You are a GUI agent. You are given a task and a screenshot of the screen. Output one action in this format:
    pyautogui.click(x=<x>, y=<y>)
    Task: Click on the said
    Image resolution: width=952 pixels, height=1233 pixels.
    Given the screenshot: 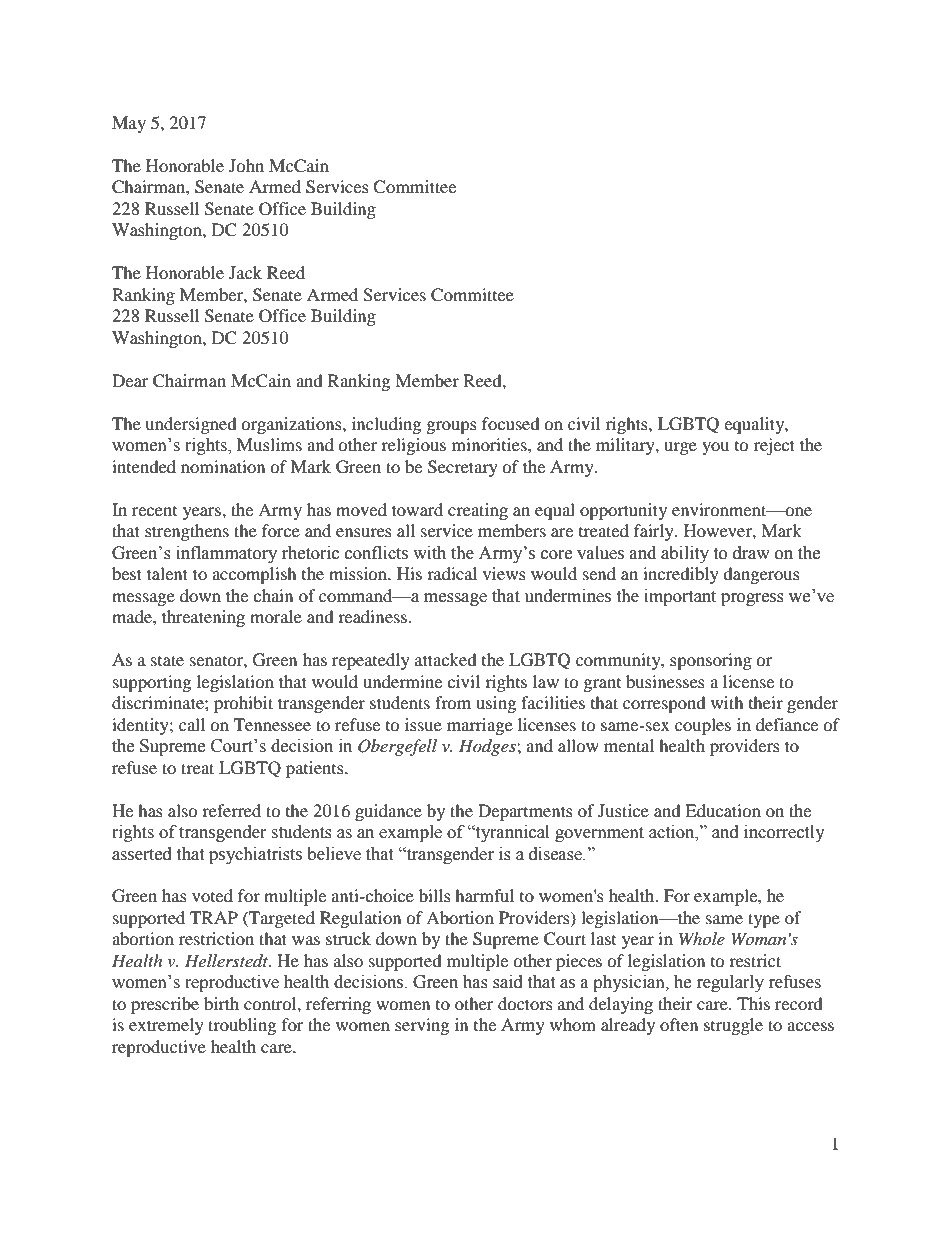 What is the action you would take?
    pyautogui.click(x=508, y=982)
